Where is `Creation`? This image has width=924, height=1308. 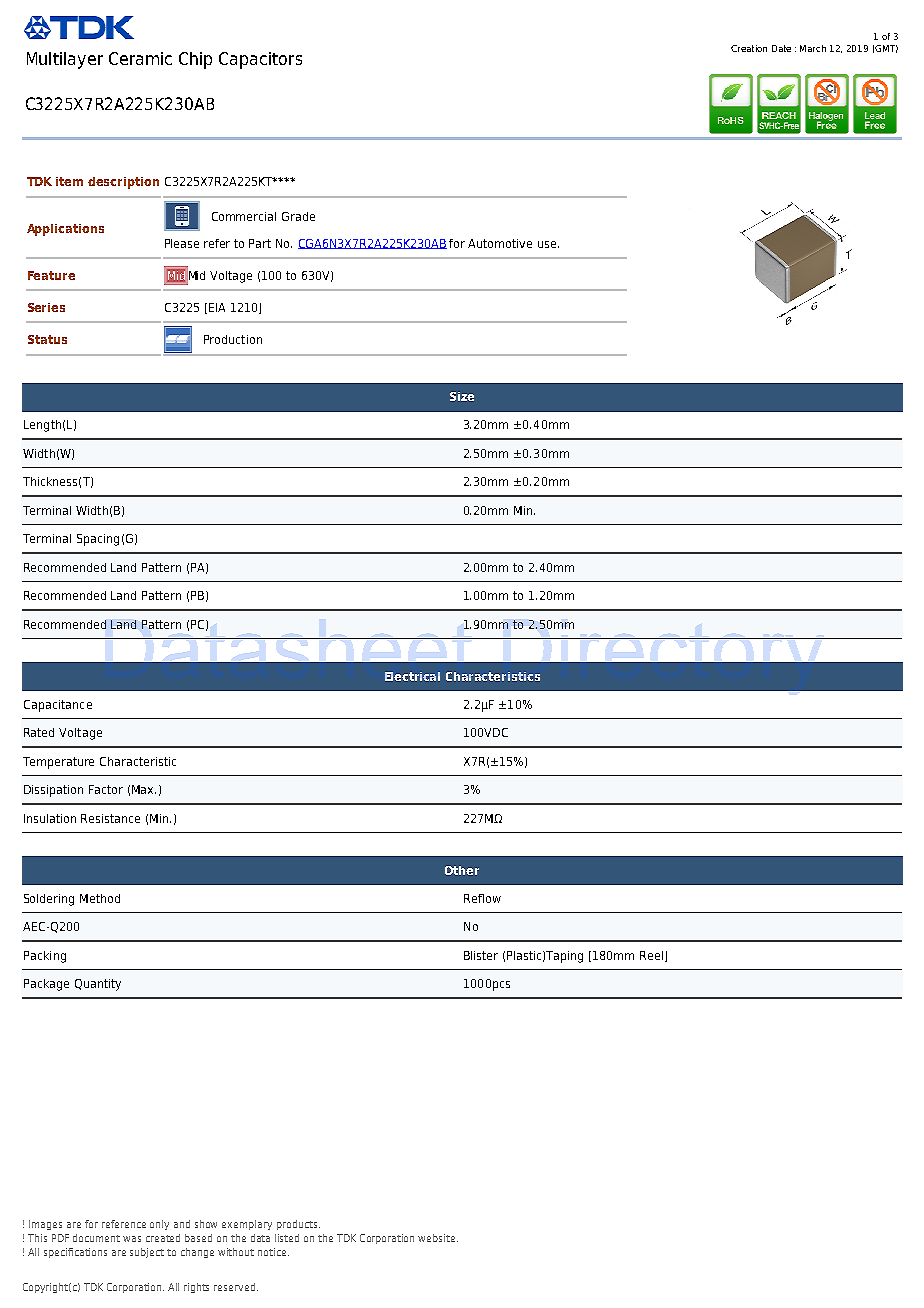 Creation is located at coordinates (749, 48).
